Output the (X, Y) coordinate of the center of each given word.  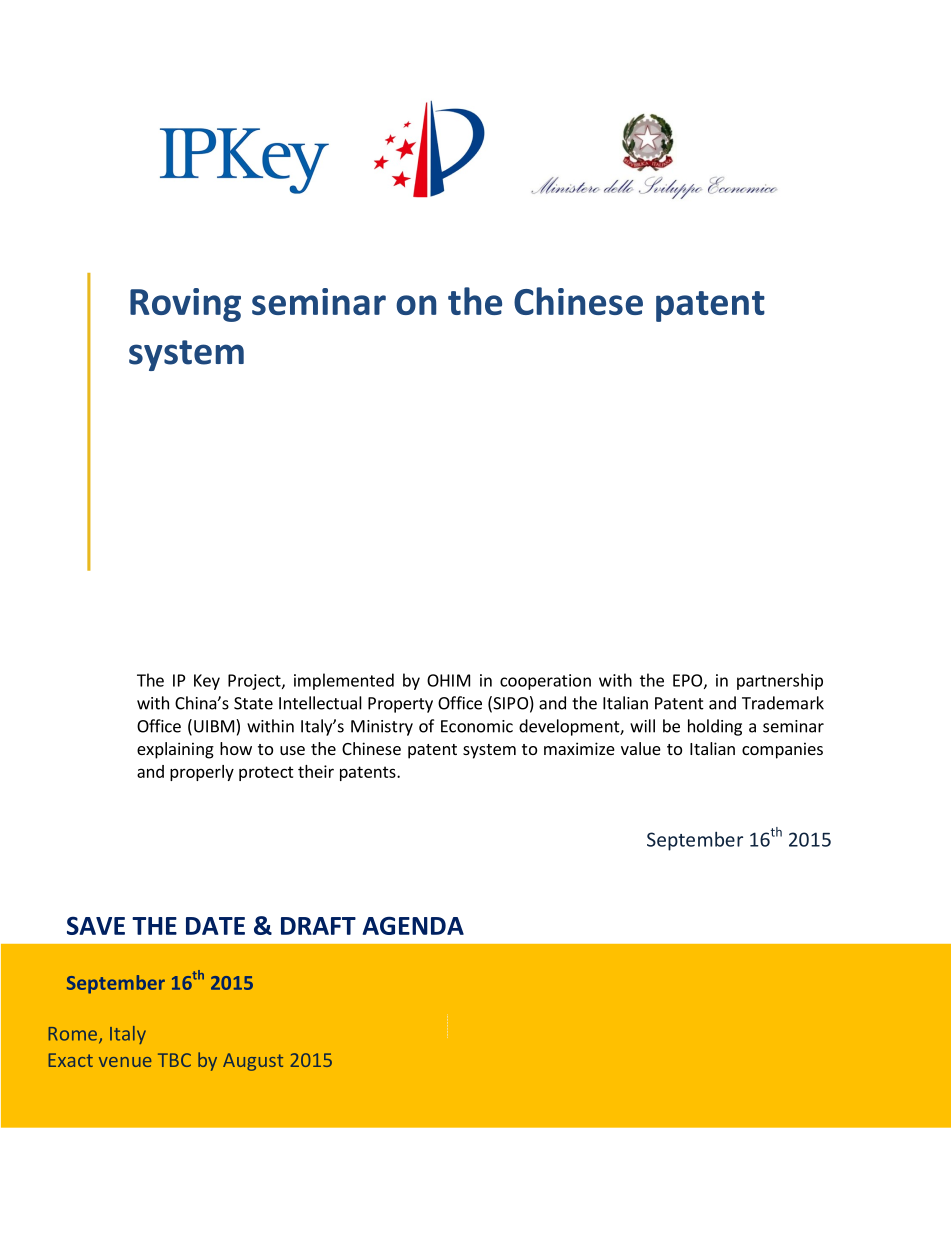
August (253, 1062)
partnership (780, 681)
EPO (687, 680)
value (641, 748)
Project (255, 682)
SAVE (96, 925)
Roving (185, 305)
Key (207, 682)
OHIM (448, 680)
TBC (174, 1060)
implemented (344, 681)
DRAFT (318, 926)
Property (400, 705)
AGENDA (413, 926)
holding (715, 727)
